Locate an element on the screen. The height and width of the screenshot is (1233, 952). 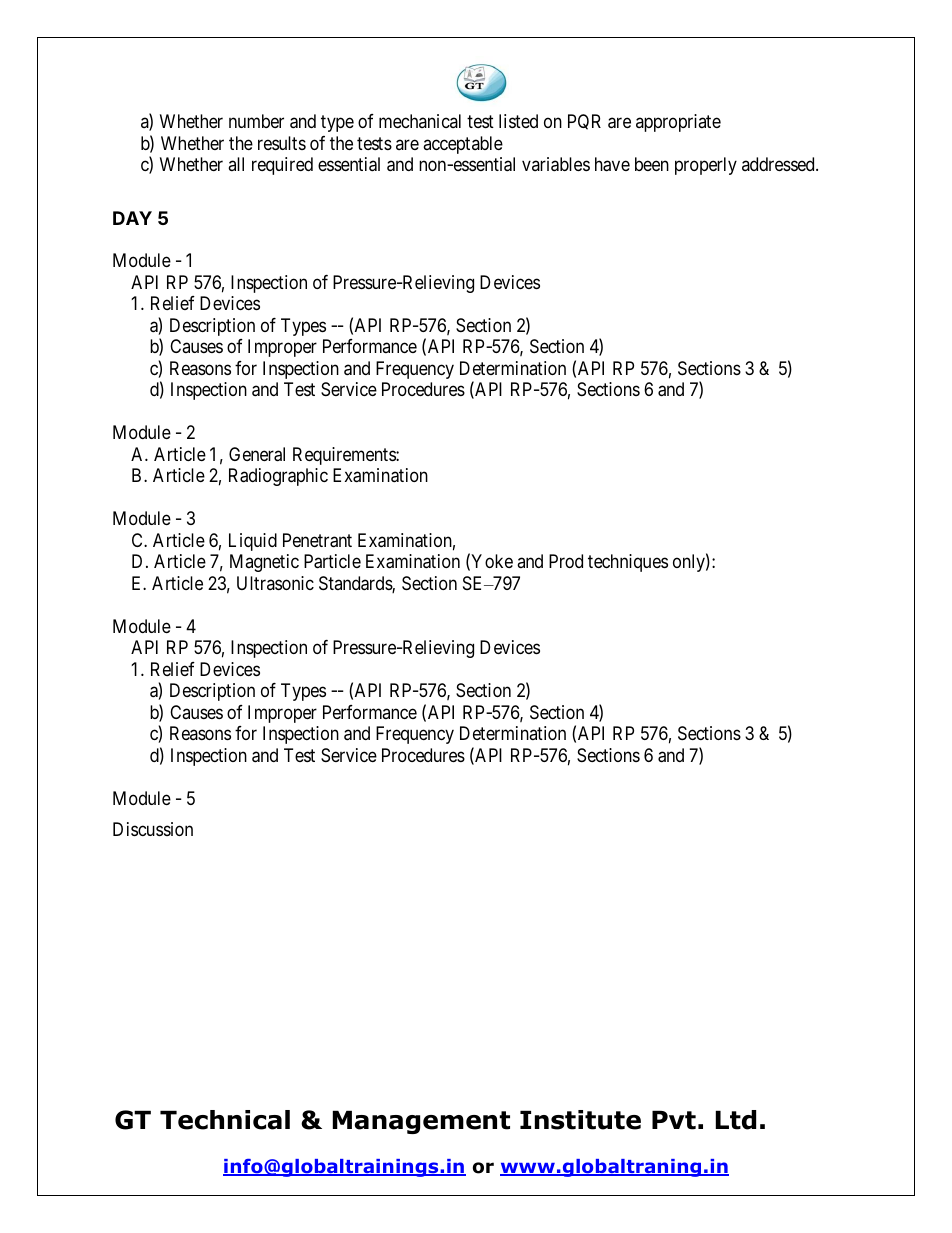
acceptable is located at coordinates (463, 145).
